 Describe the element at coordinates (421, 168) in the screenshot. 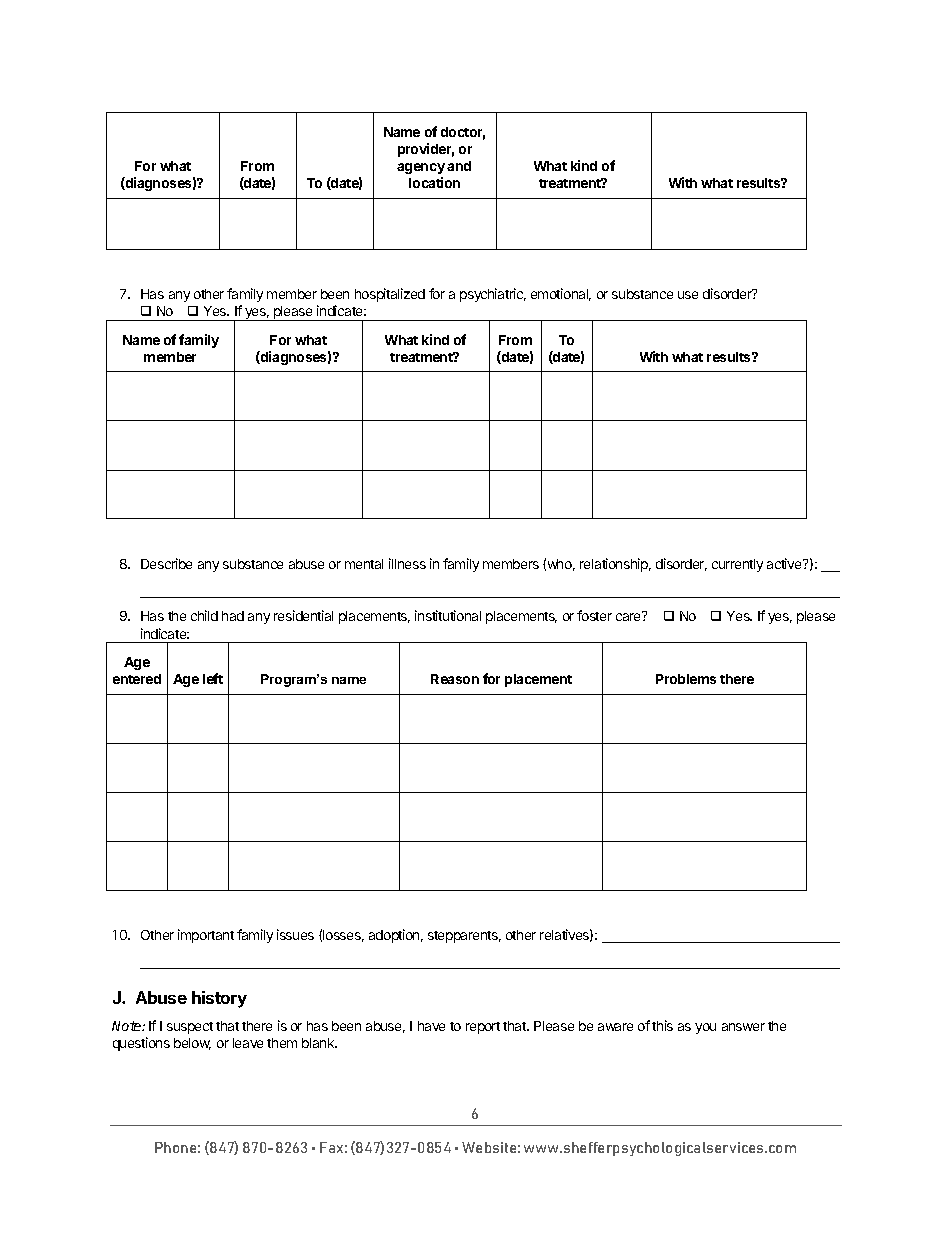

I see `agency` at that location.
